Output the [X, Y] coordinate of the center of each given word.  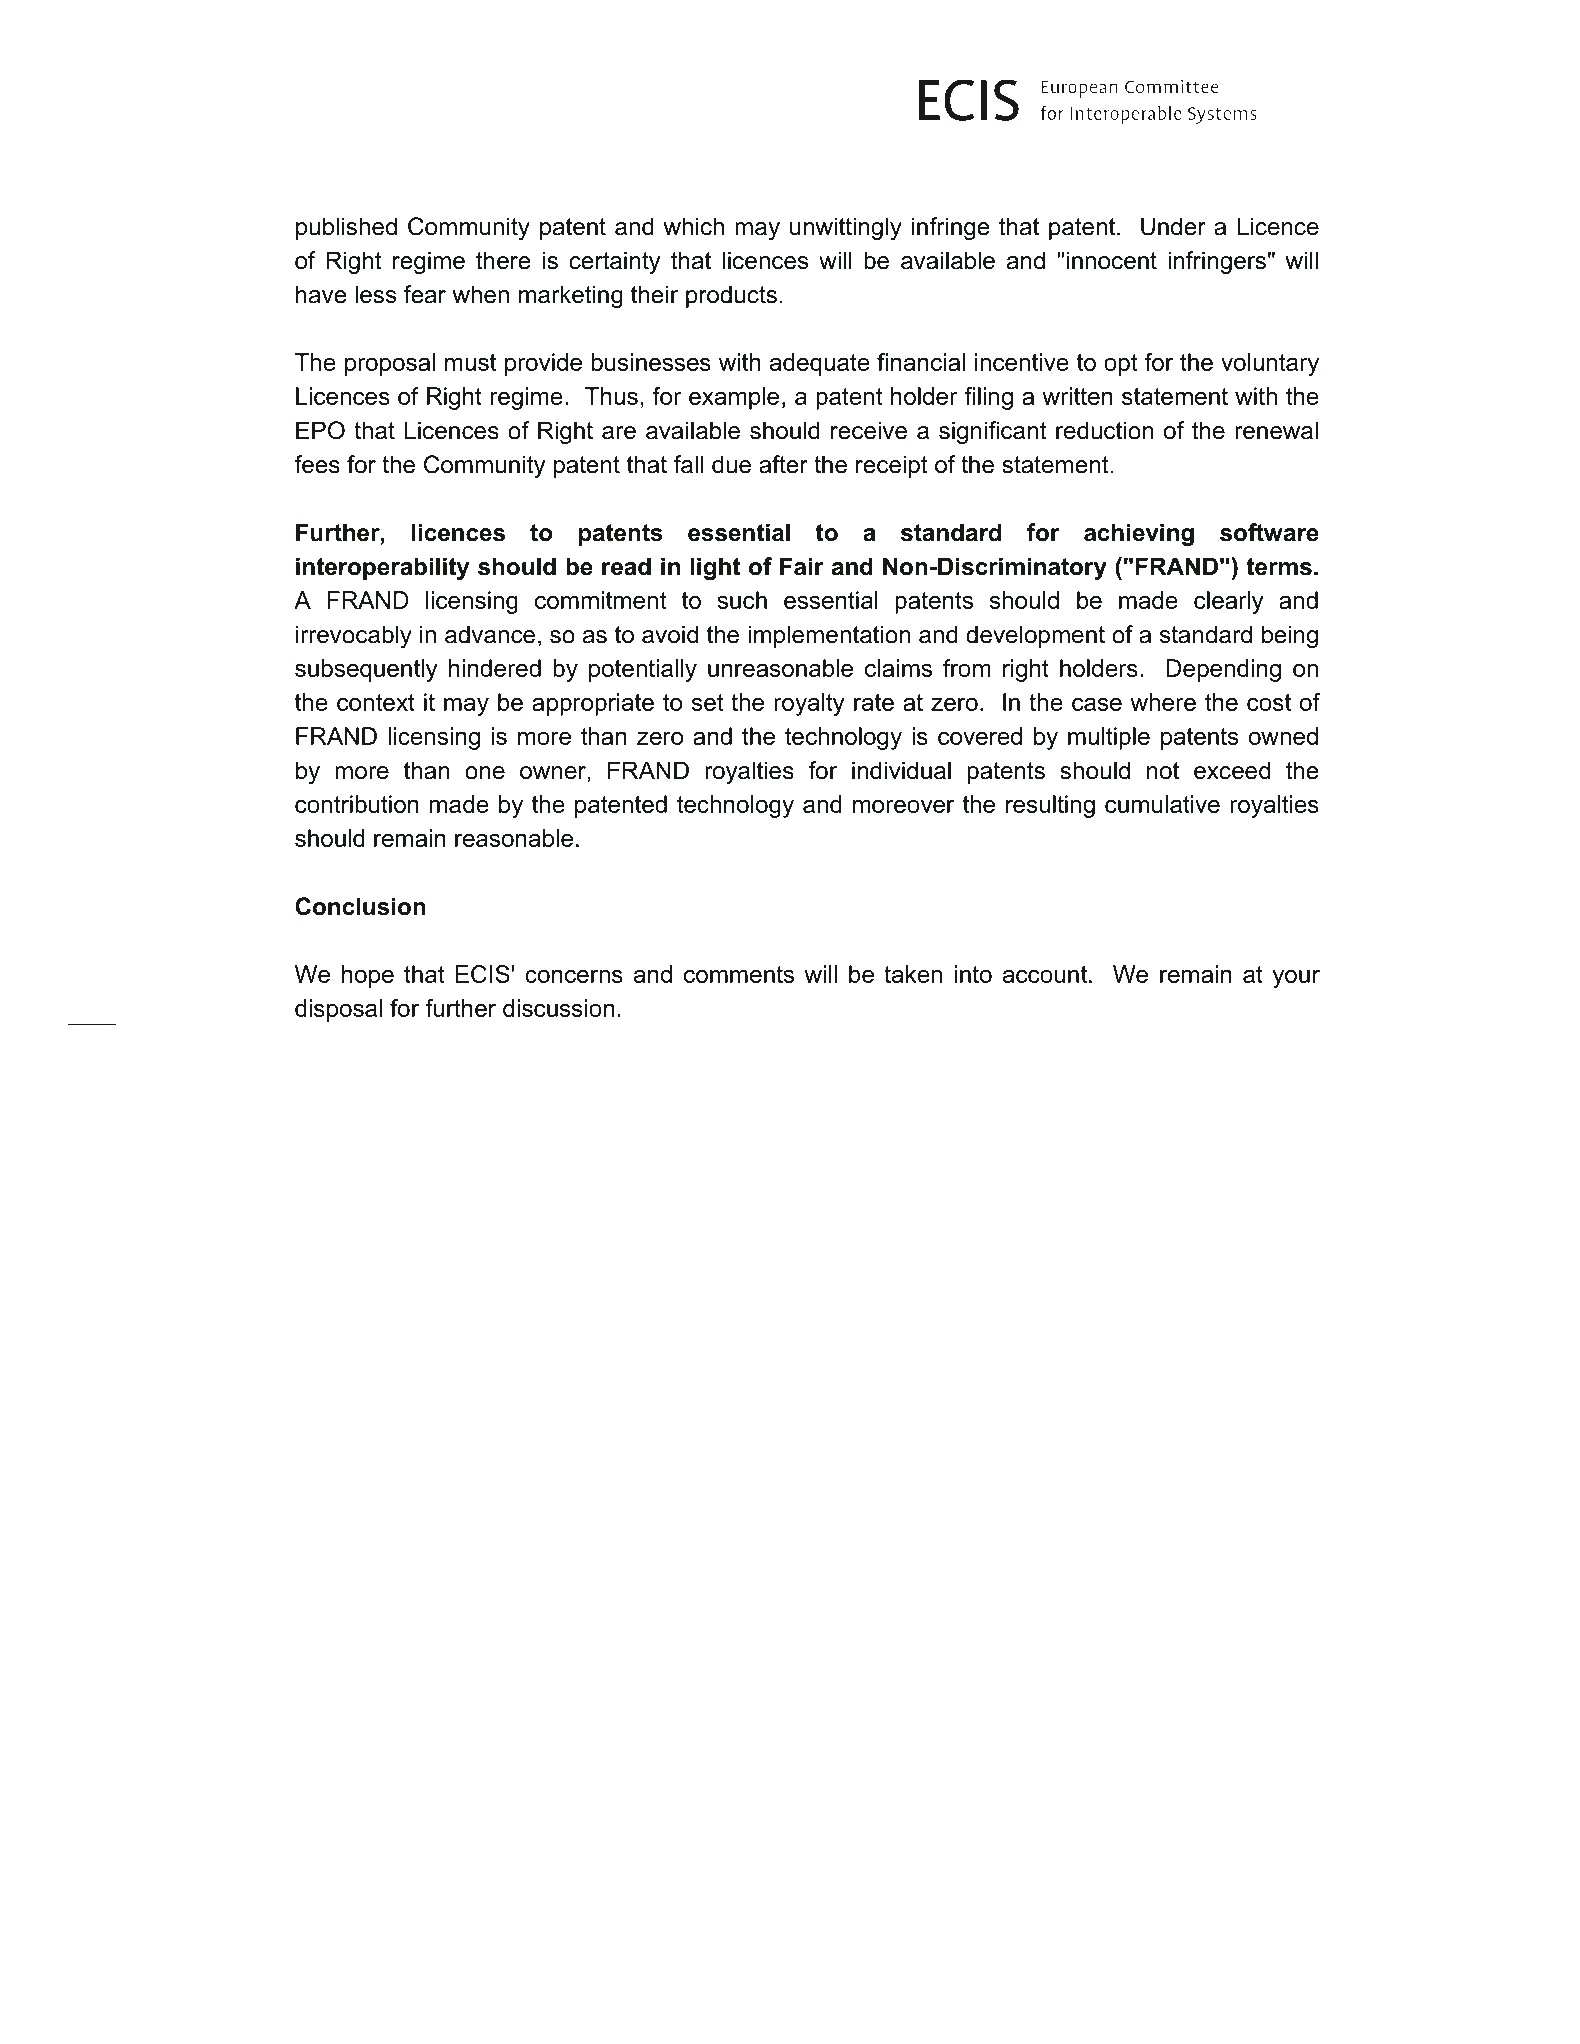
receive [869, 430]
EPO [320, 430]
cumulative [1162, 804]
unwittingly [846, 228]
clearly [1229, 602]
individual [901, 770]
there [503, 260]
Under [1173, 226]
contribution [357, 804]
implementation [829, 636]
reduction [1104, 430]
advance [490, 634]
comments [739, 974]
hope [368, 976]
